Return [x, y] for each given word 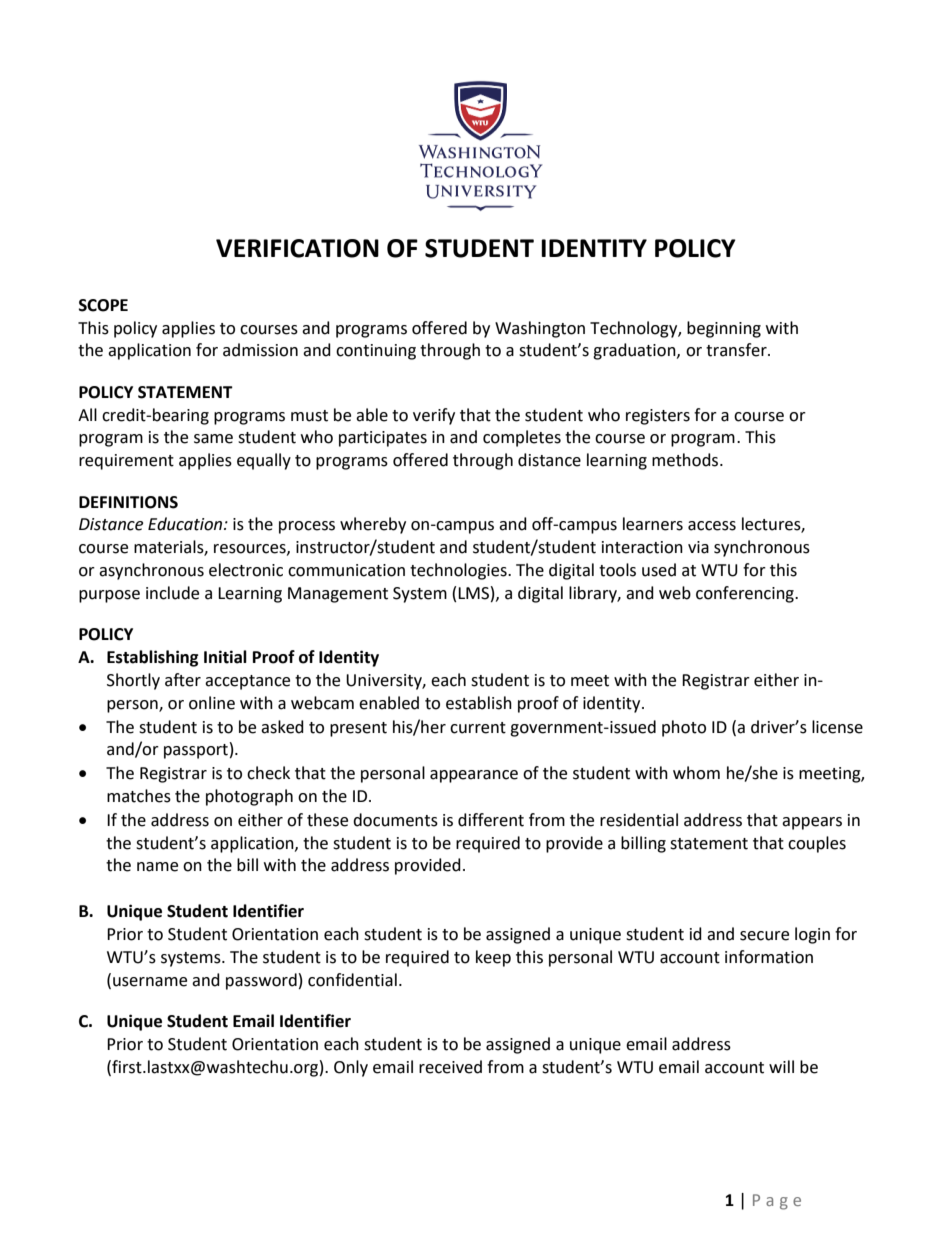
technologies [459, 571]
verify [434, 416]
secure [764, 936]
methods [686, 460]
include [172, 593]
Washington [540, 329]
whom [696, 773]
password [261, 981]
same [213, 439]
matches [139, 796]
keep [493, 958]
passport [196, 751]
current [478, 728]
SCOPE [103, 305]
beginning [724, 329]
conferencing [746, 594]
